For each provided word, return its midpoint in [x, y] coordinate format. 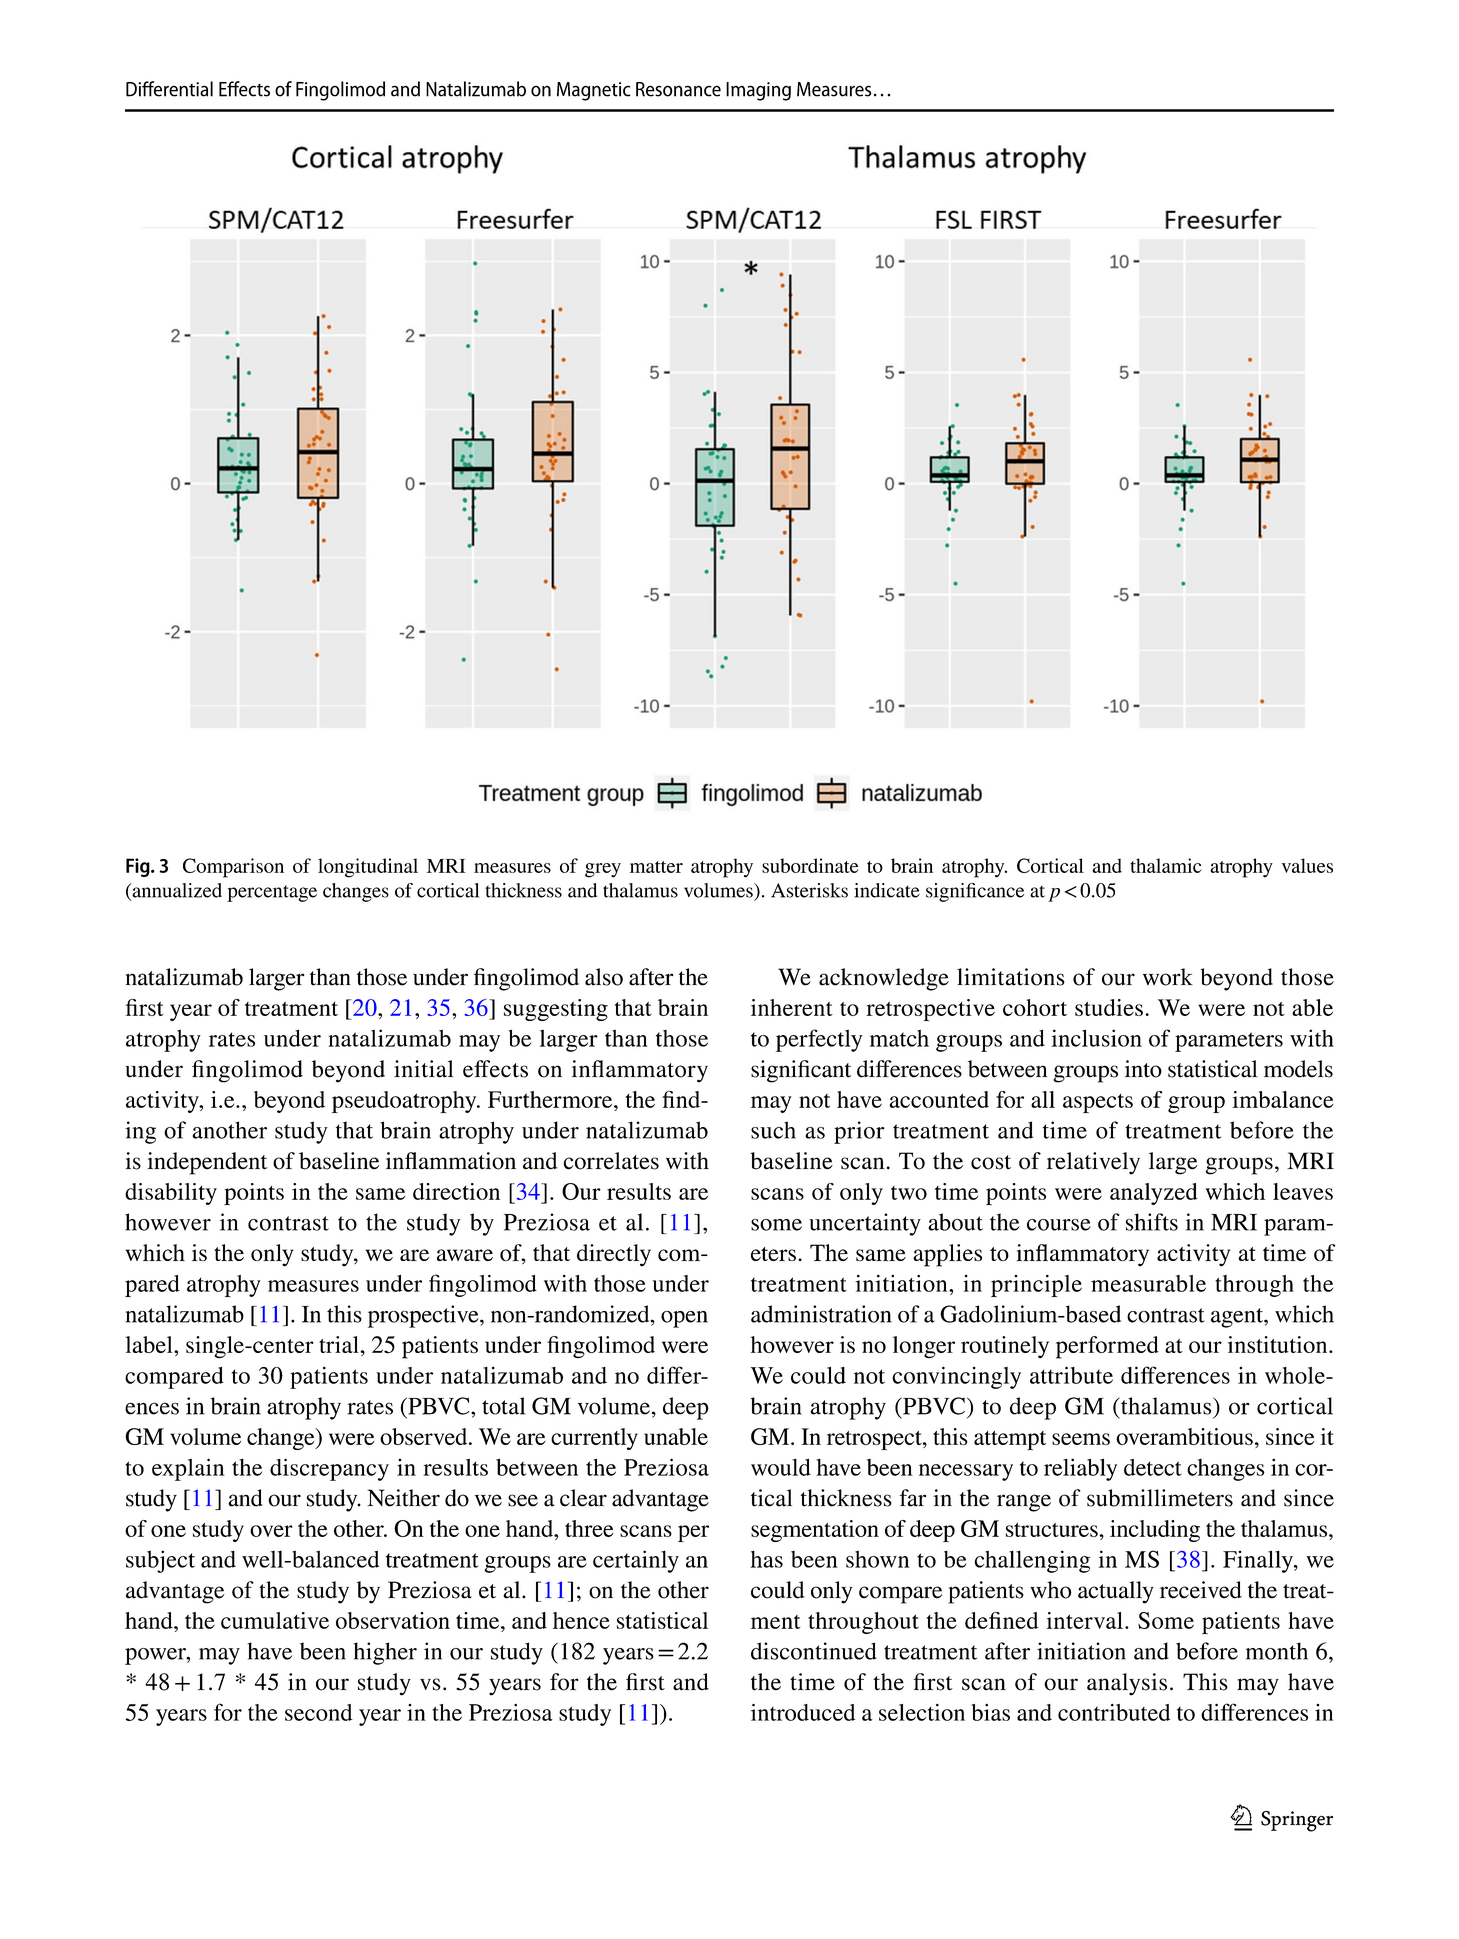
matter [656, 867]
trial [340, 1344]
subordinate [810, 865]
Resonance [678, 89]
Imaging [758, 91]
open [684, 1319]
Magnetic [594, 91]
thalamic [1166, 865]
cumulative [275, 1620]
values [1307, 865]
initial [424, 1069]
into [1143, 1069]
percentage [272, 893]
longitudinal [368, 868]
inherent [792, 1007]
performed [1107, 1347]
